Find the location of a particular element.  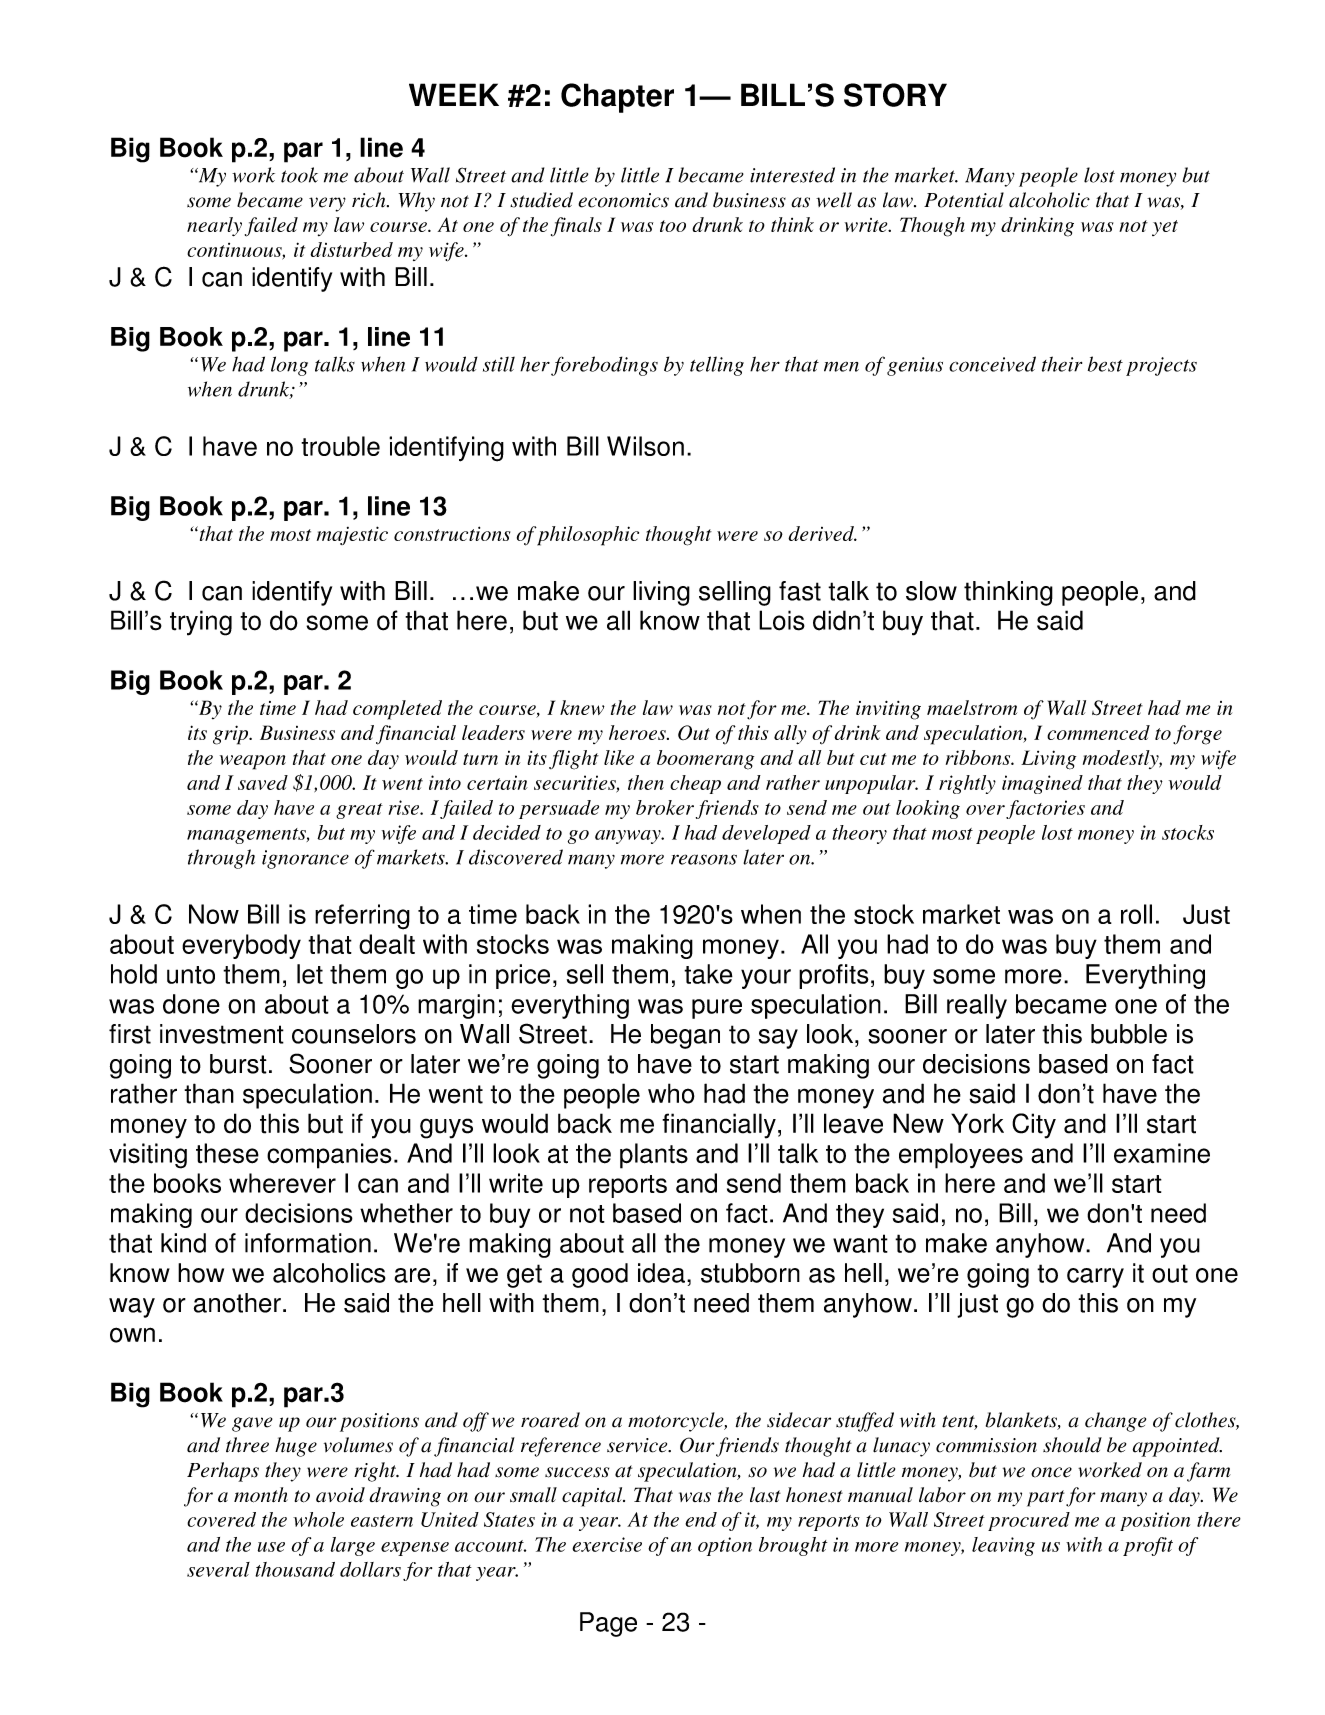

Lois is located at coordinates (782, 620).
